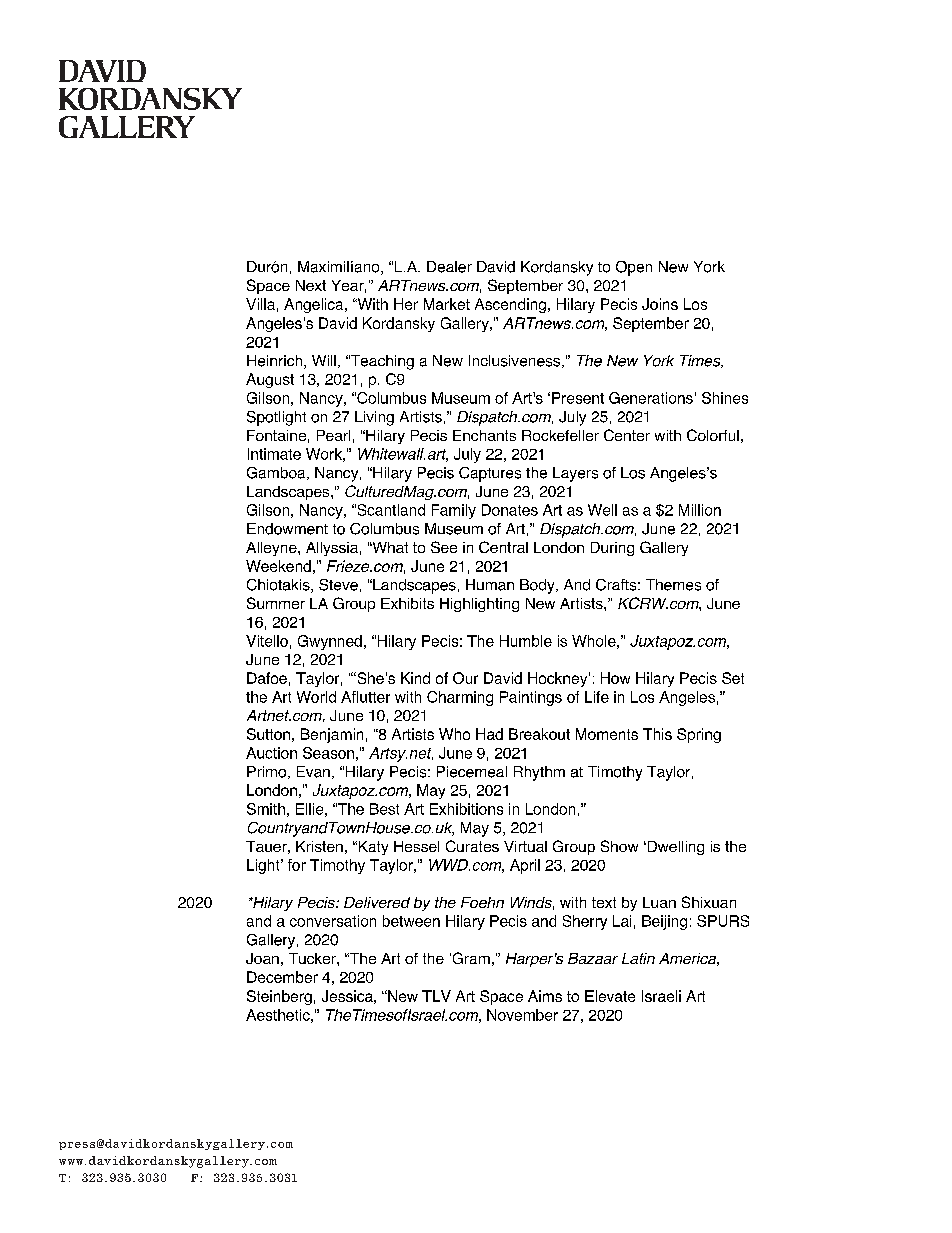 The width and height of the page is (952, 1233). Describe the element at coordinates (276, 603) in the page. I see `Summer` at that location.
